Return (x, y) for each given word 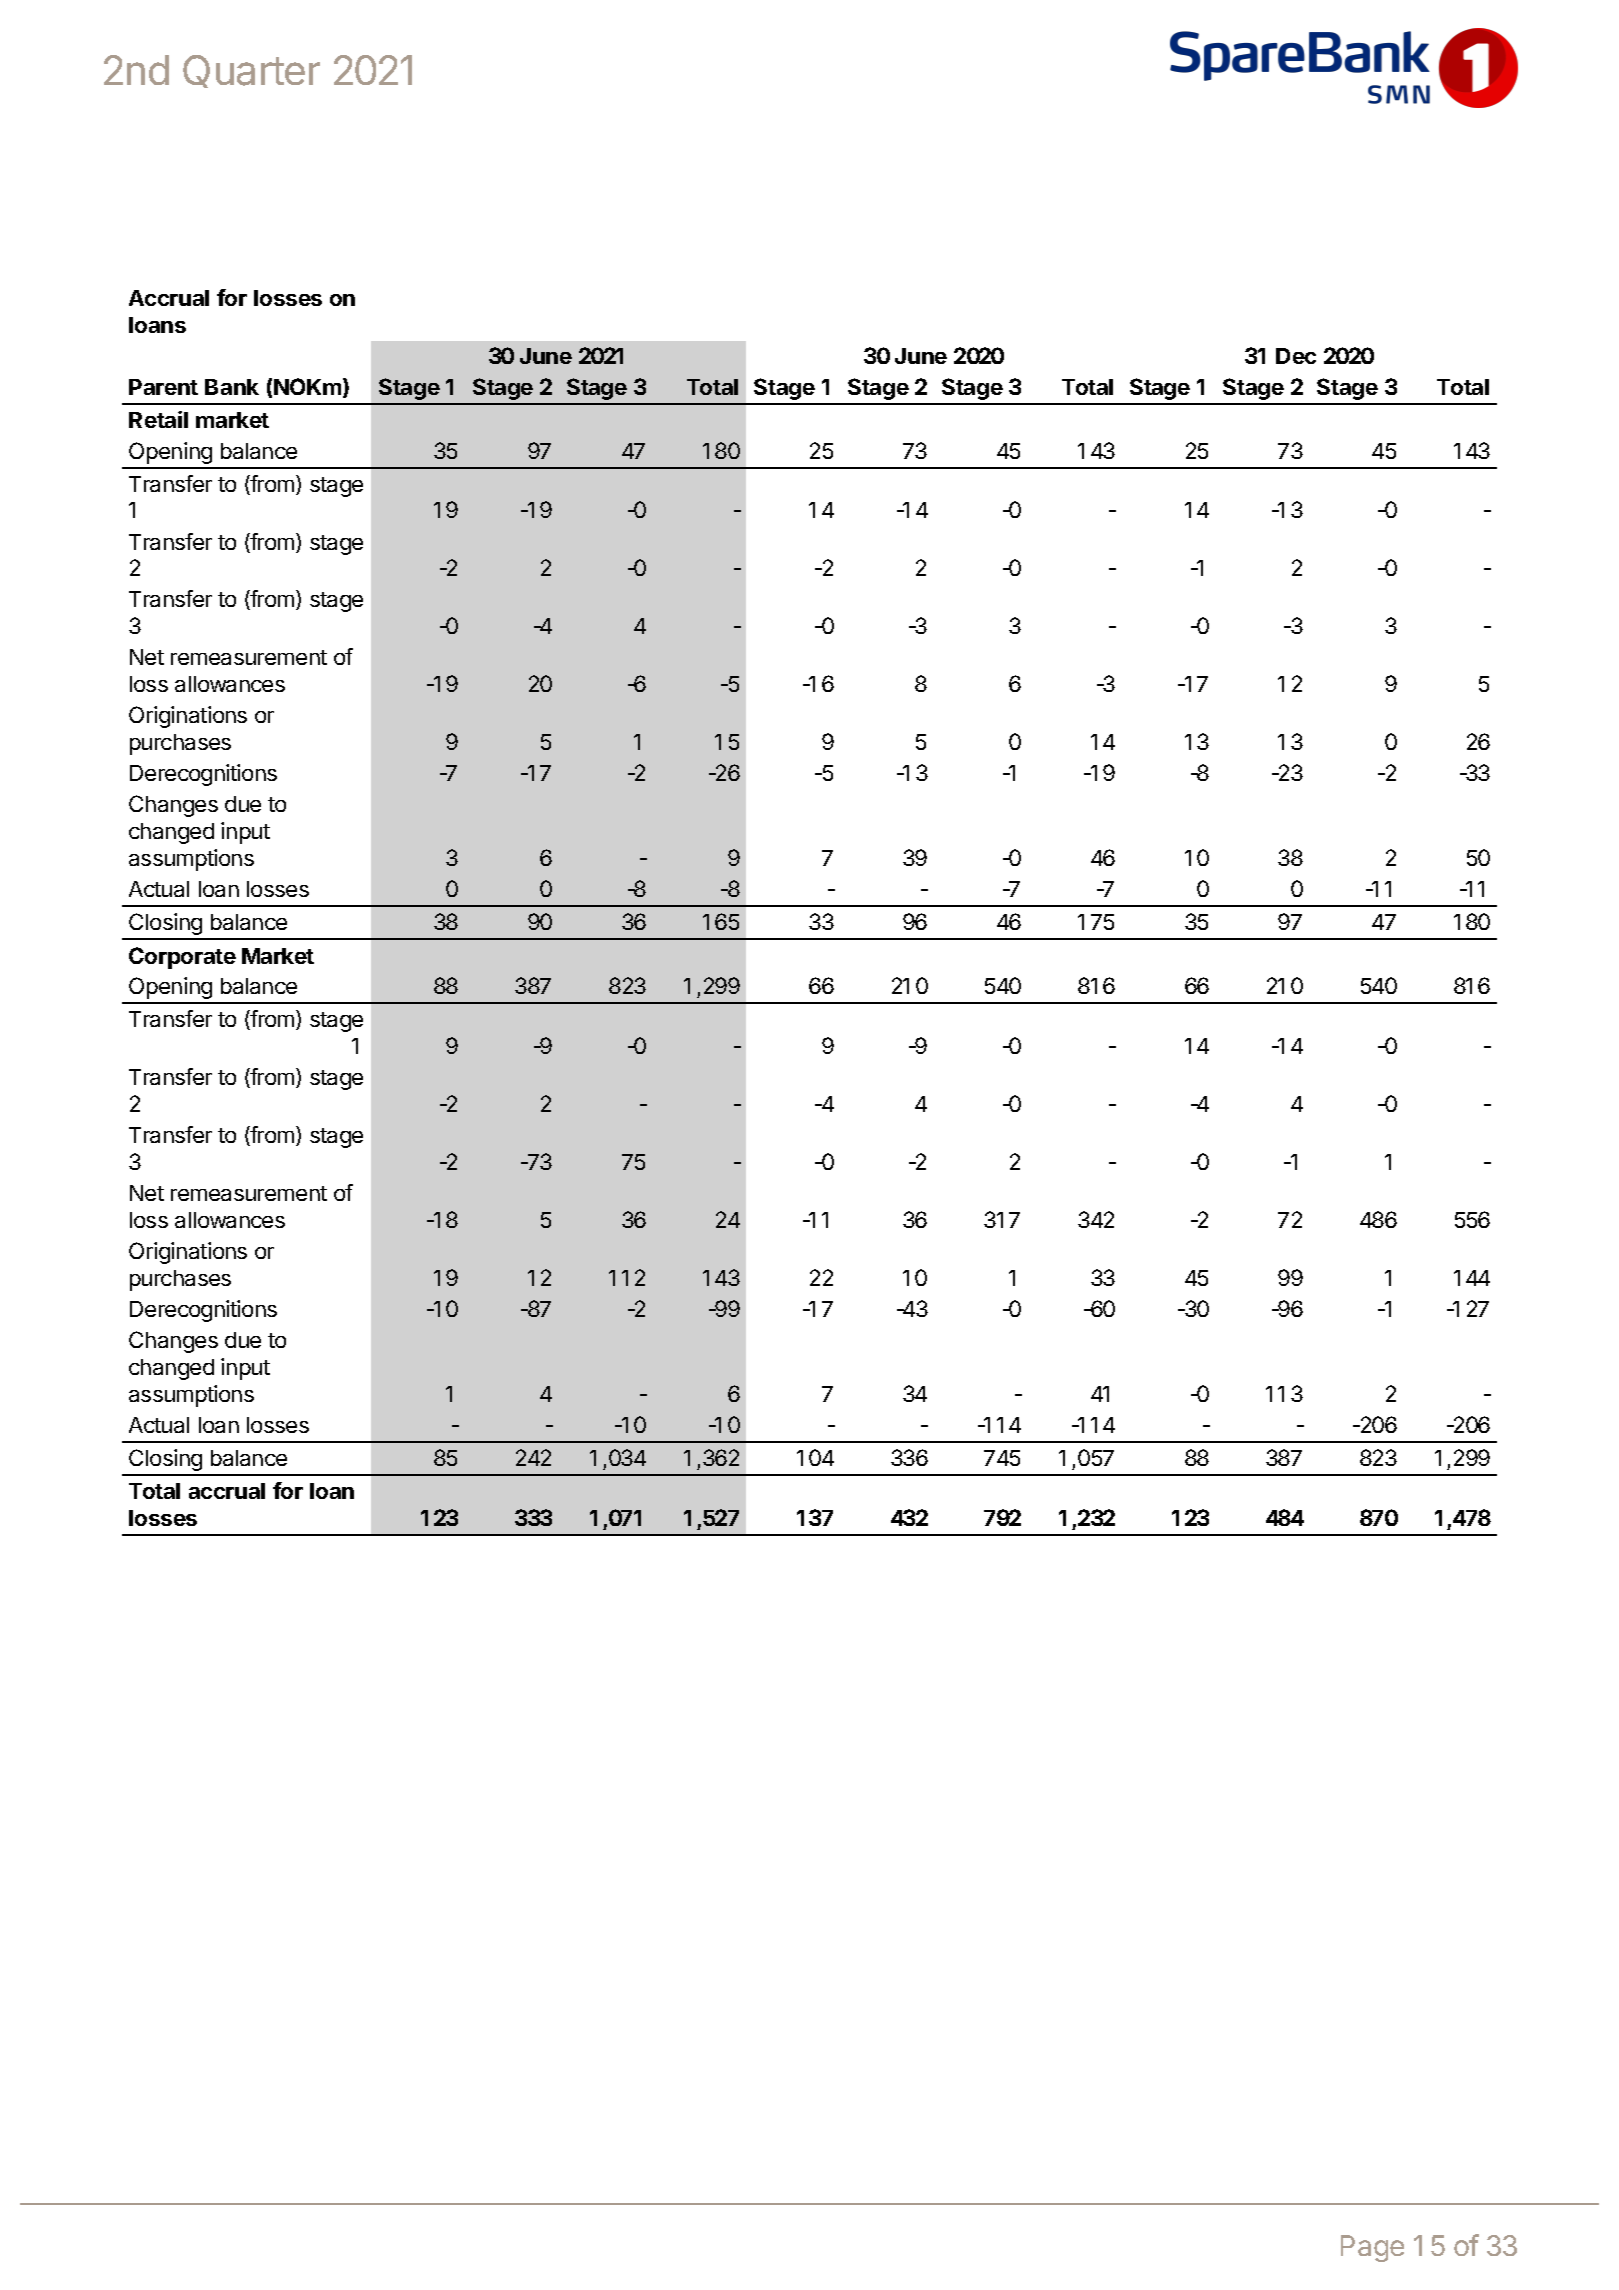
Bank (232, 387)
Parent (163, 387)
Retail (158, 419)
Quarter (251, 71)
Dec (1296, 356)
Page (1372, 2248)
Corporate (182, 958)
